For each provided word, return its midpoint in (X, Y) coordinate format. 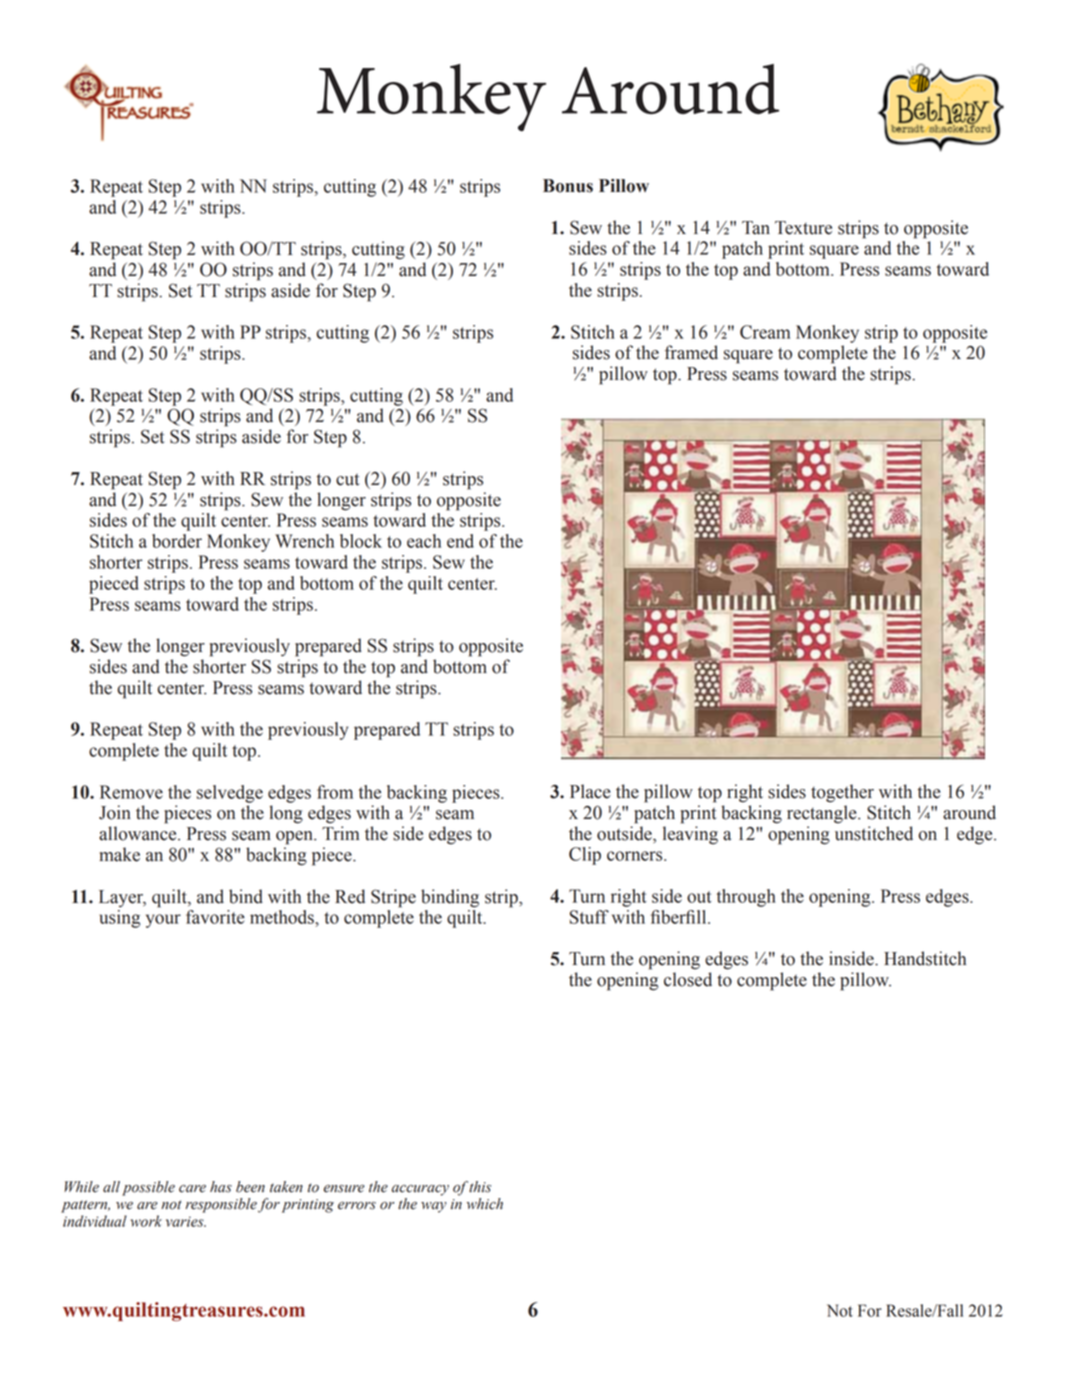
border (177, 541)
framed (691, 352)
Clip (585, 856)
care (192, 1189)
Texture (803, 228)
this (480, 1187)
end (460, 541)
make (120, 854)
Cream (765, 332)
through (746, 898)
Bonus (568, 186)
